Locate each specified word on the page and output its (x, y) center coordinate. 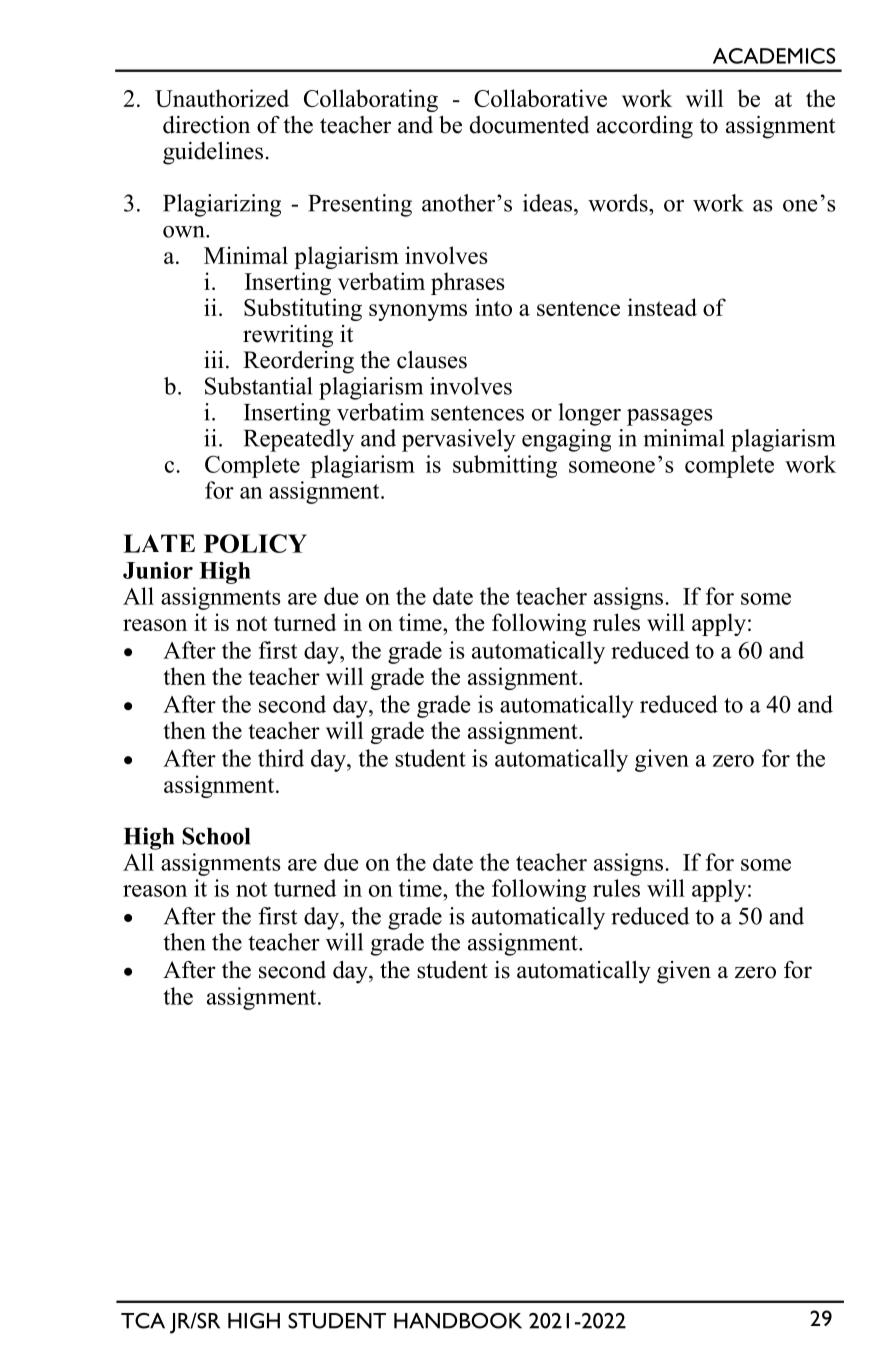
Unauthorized (222, 98)
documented (529, 125)
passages (670, 417)
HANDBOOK (458, 1321)
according (645, 127)
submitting (505, 466)
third (281, 758)
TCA (143, 1321)
